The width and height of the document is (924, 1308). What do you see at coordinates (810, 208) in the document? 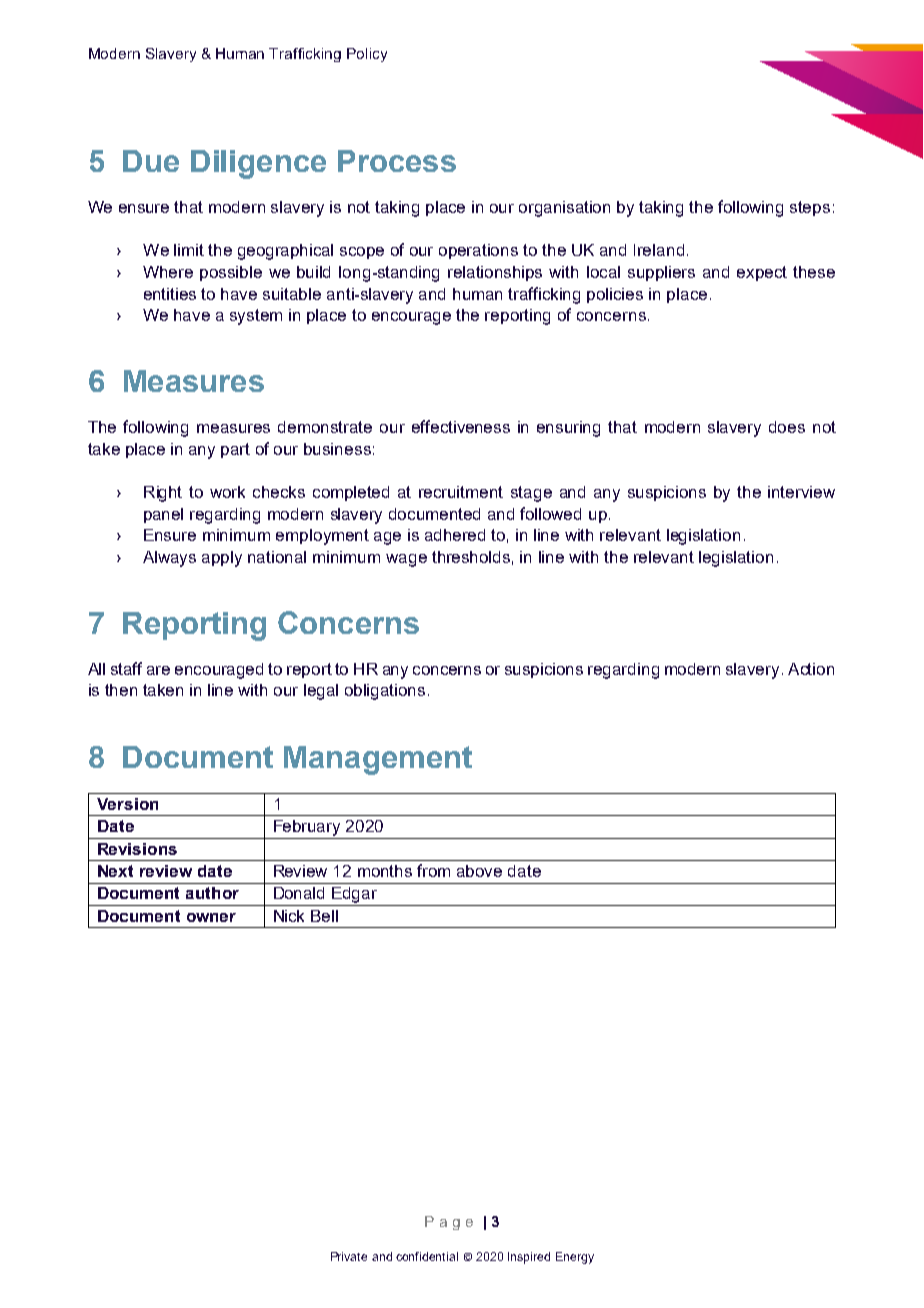
I see `steps` at bounding box center [810, 208].
